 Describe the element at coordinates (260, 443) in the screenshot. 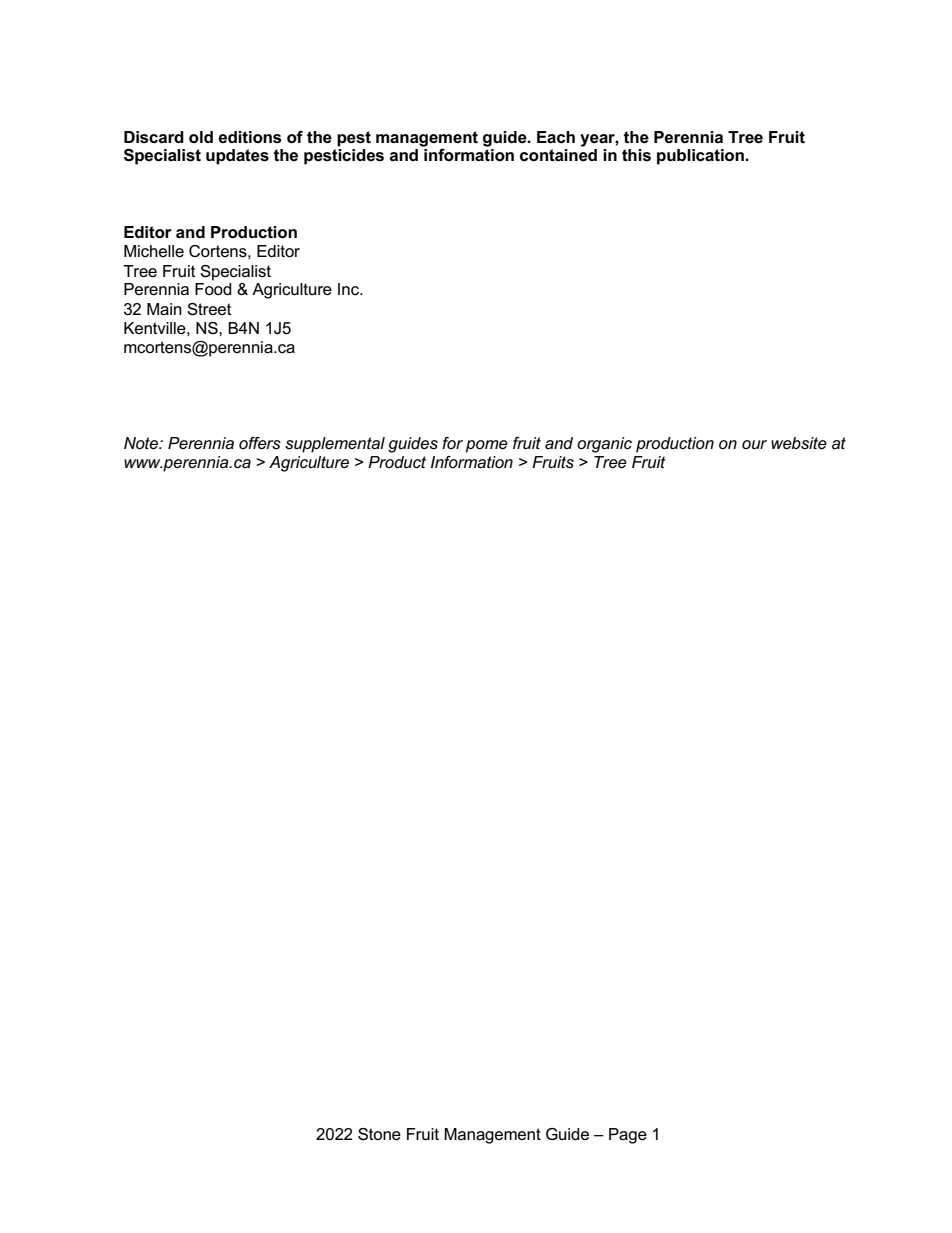

I see `offers` at that location.
